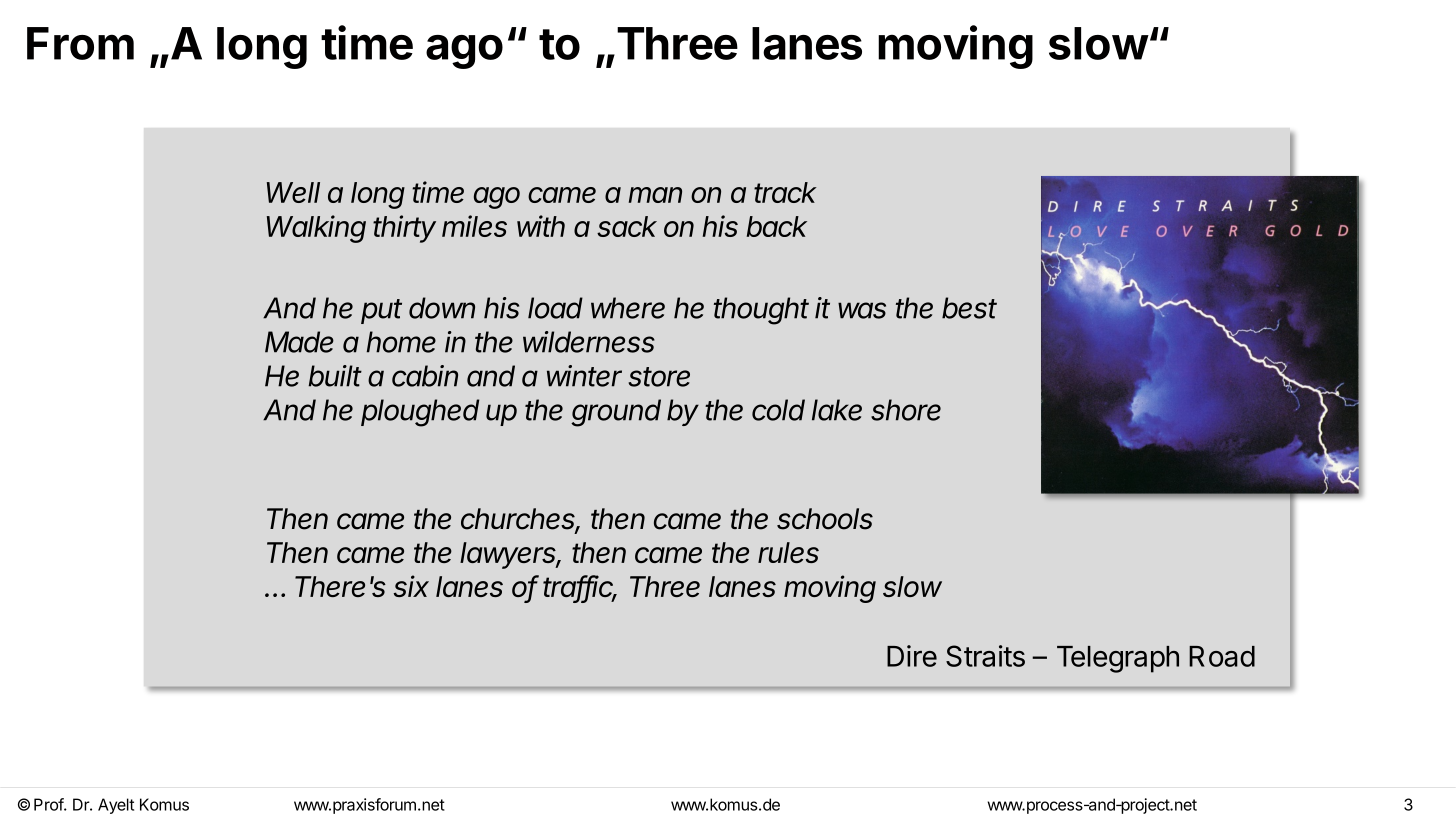 This document has height=819, width=1456. What do you see at coordinates (906, 410) in the document?
I see `shore` at bounding box center [906, 410].
